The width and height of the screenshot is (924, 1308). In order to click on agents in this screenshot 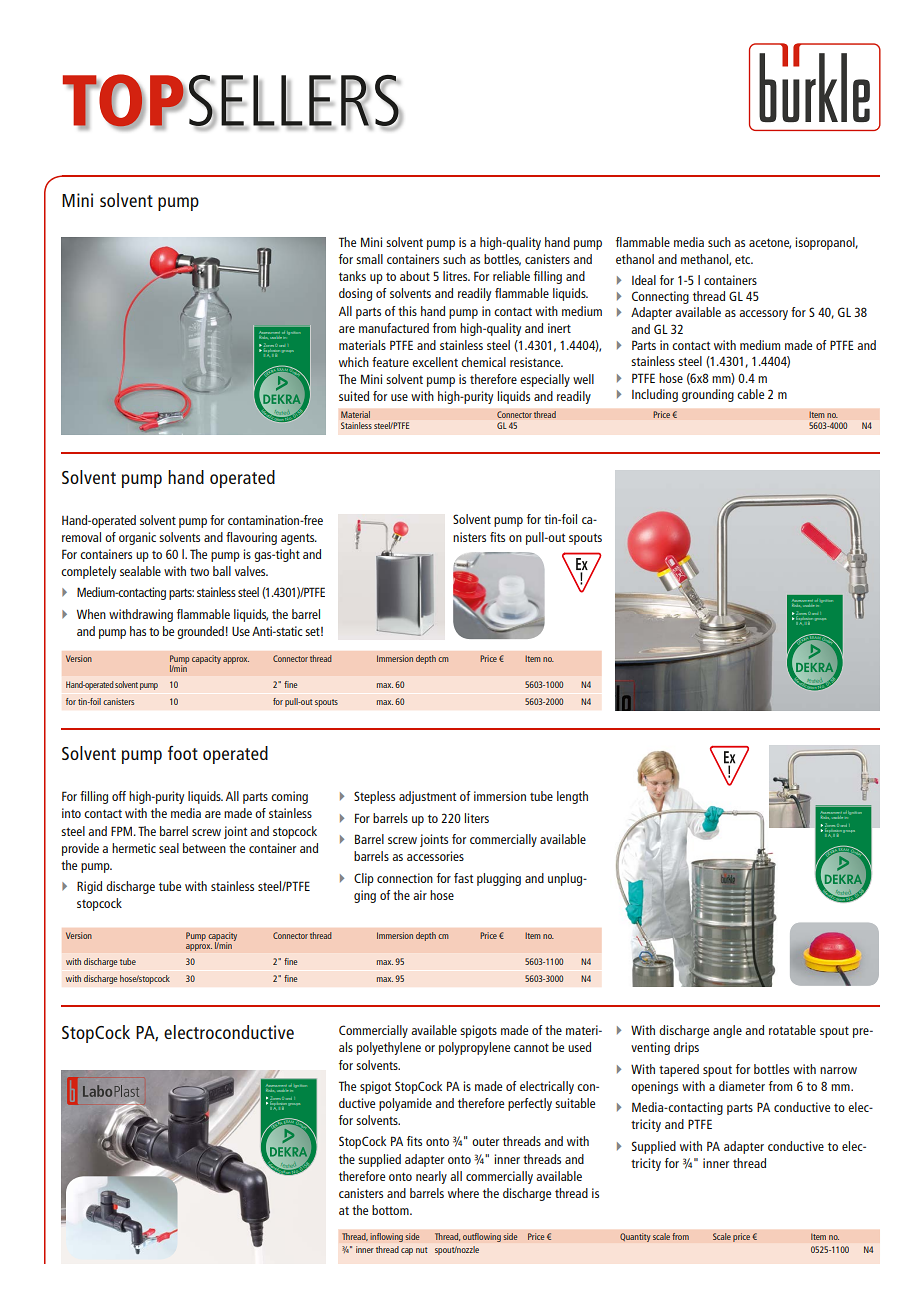, I will do `click(299, 539)`.
